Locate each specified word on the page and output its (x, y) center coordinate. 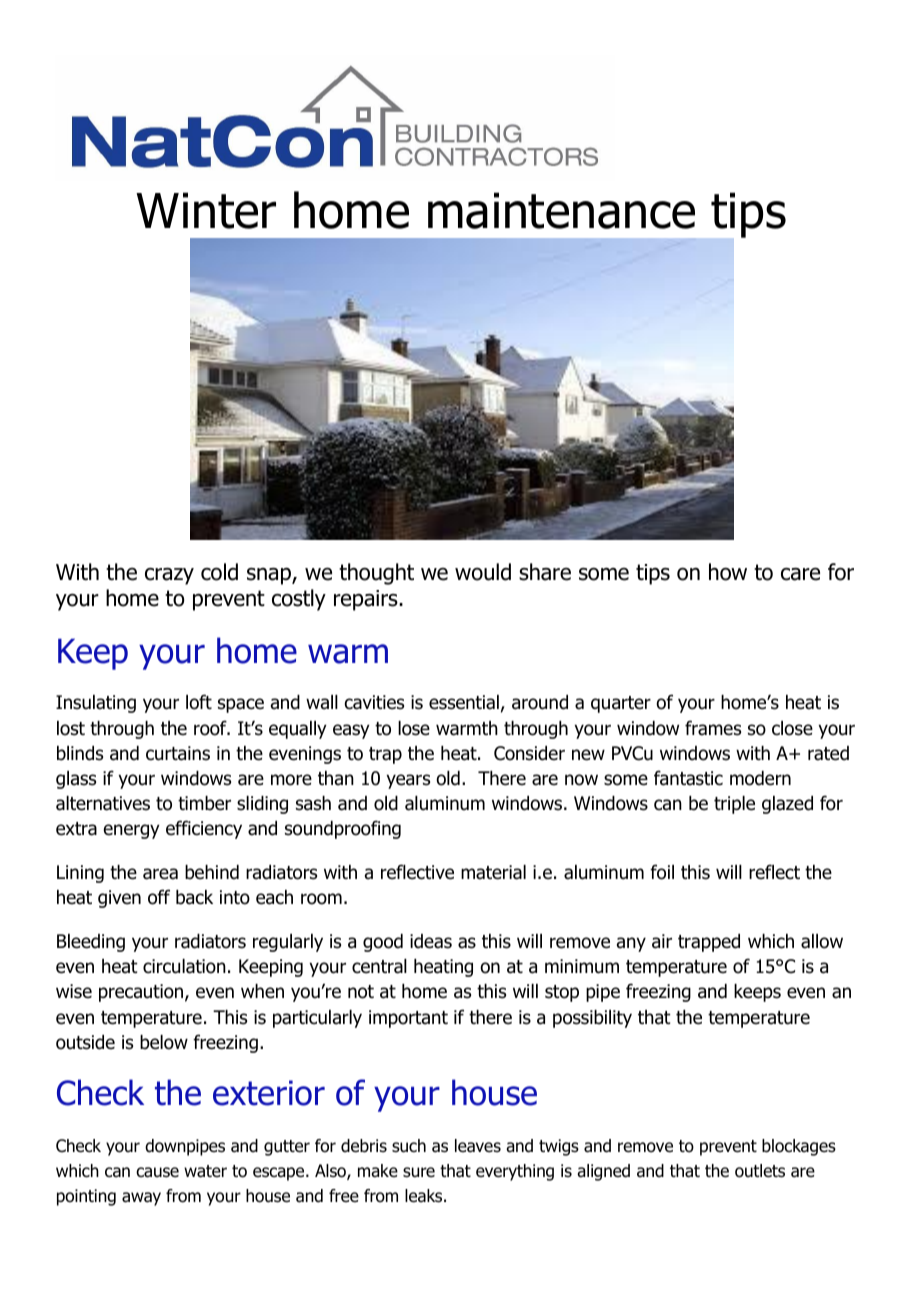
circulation (184, 966)
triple (734, 805)
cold (219, 572)
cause (157, 1172)
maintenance (561, 210)
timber (204, 803)
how (728, 572)
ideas (431, 941)
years (408, 781)
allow (822, 941)
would (483, 572)
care (800, 574)
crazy (169, 576)
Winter (206, 210)
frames (713, 728)
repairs (367, 600)
